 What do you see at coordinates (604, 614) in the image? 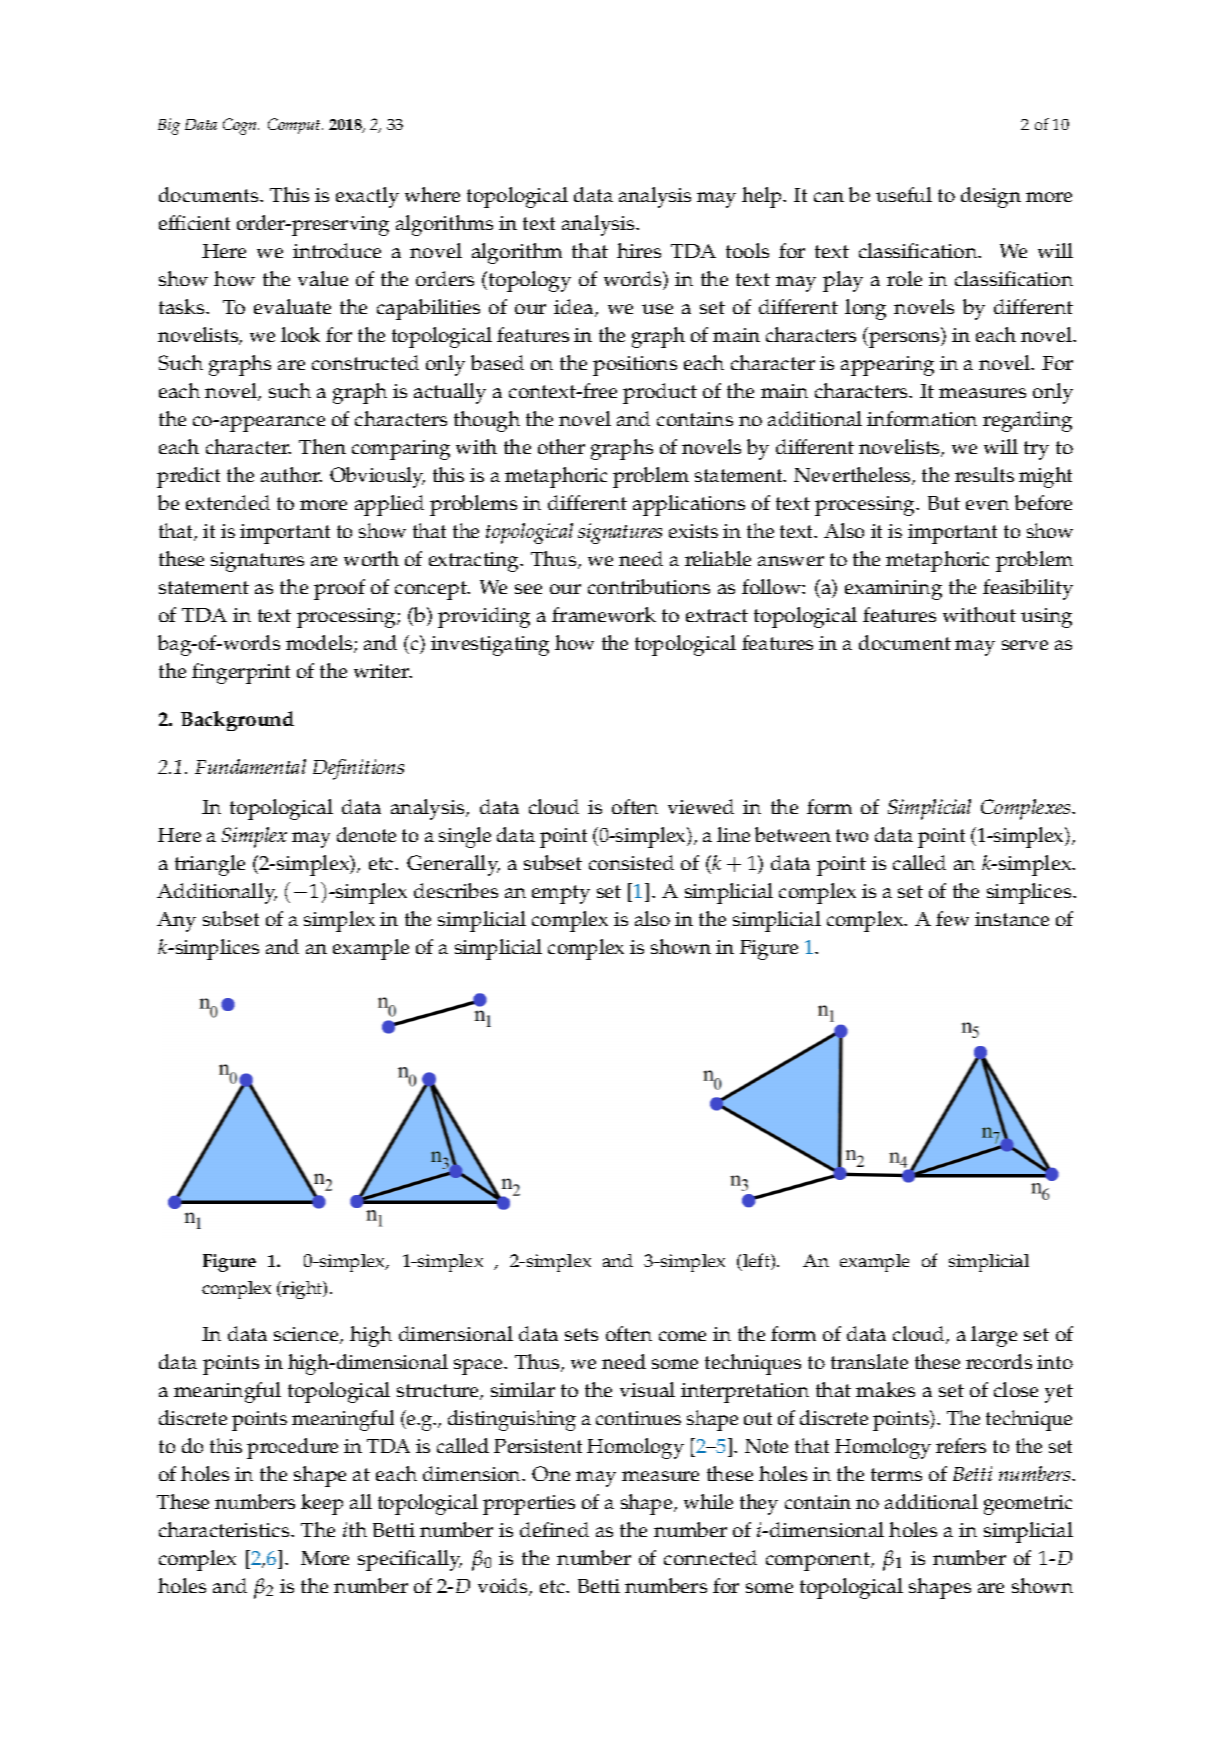
I see `framework` at bounding box center [604, 614].
